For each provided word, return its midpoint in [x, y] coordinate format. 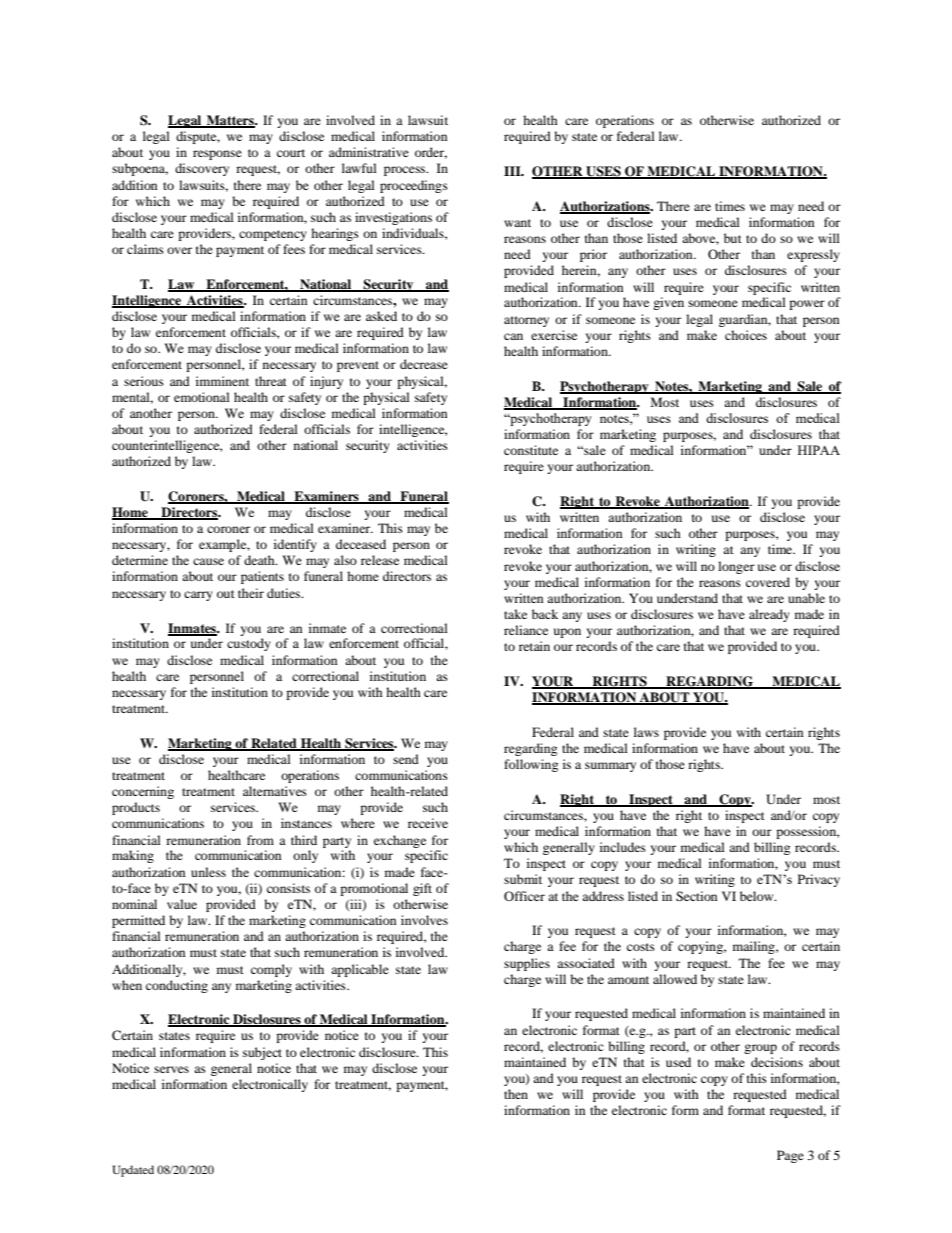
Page [790, 1156]
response [217, 155]
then [516, 1094]
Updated [133, 1171]
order [431, 153]
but [733, 238]
